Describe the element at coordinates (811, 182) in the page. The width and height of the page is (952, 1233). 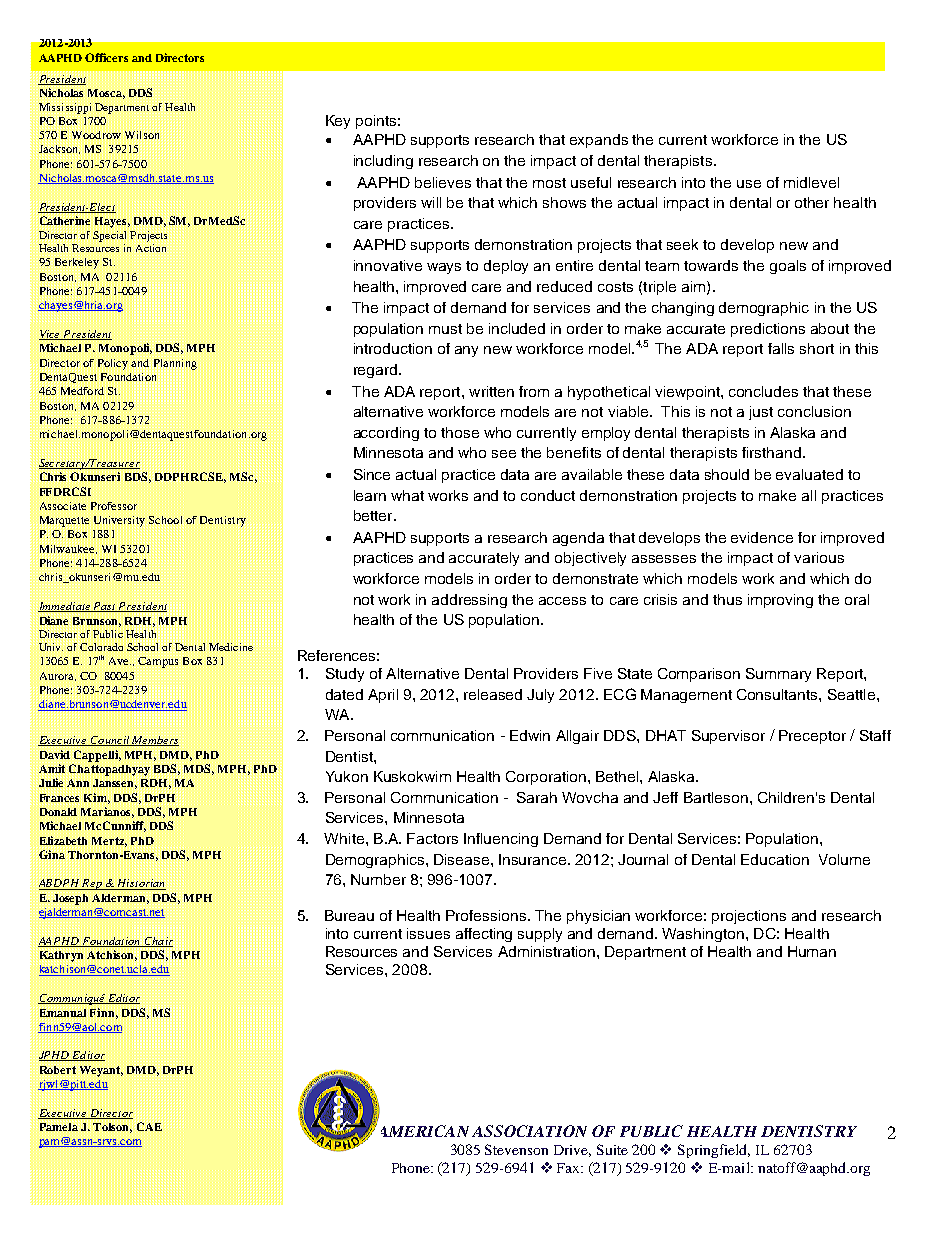
I see `midlevel` at that location.
